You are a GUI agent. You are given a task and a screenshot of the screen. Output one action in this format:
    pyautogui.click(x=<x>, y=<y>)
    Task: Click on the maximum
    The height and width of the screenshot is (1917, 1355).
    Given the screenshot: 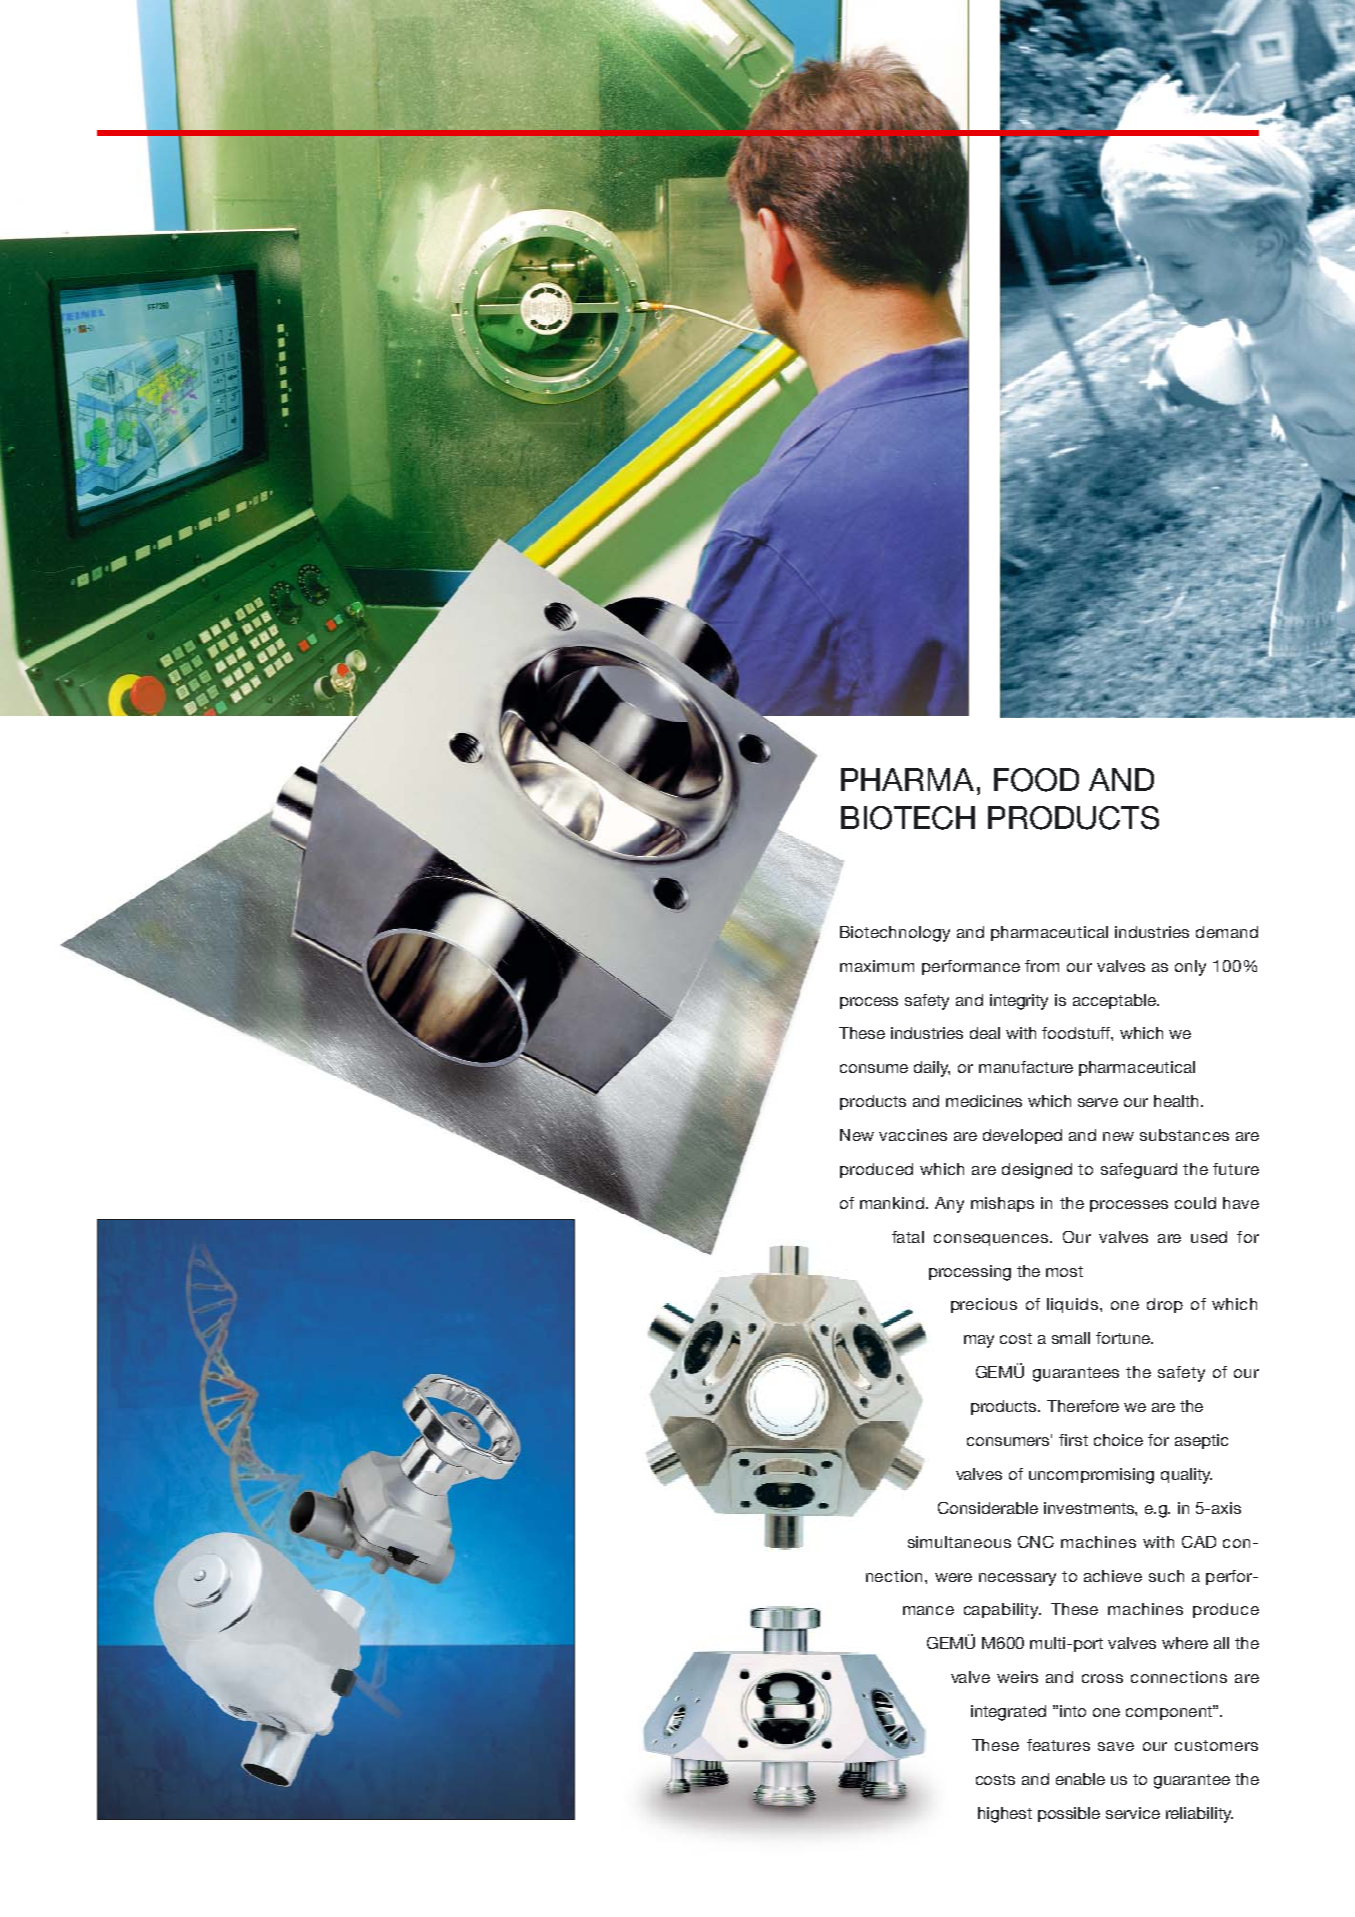 What is the action you would take?
    pyautogui.click(x=877, y=966)
